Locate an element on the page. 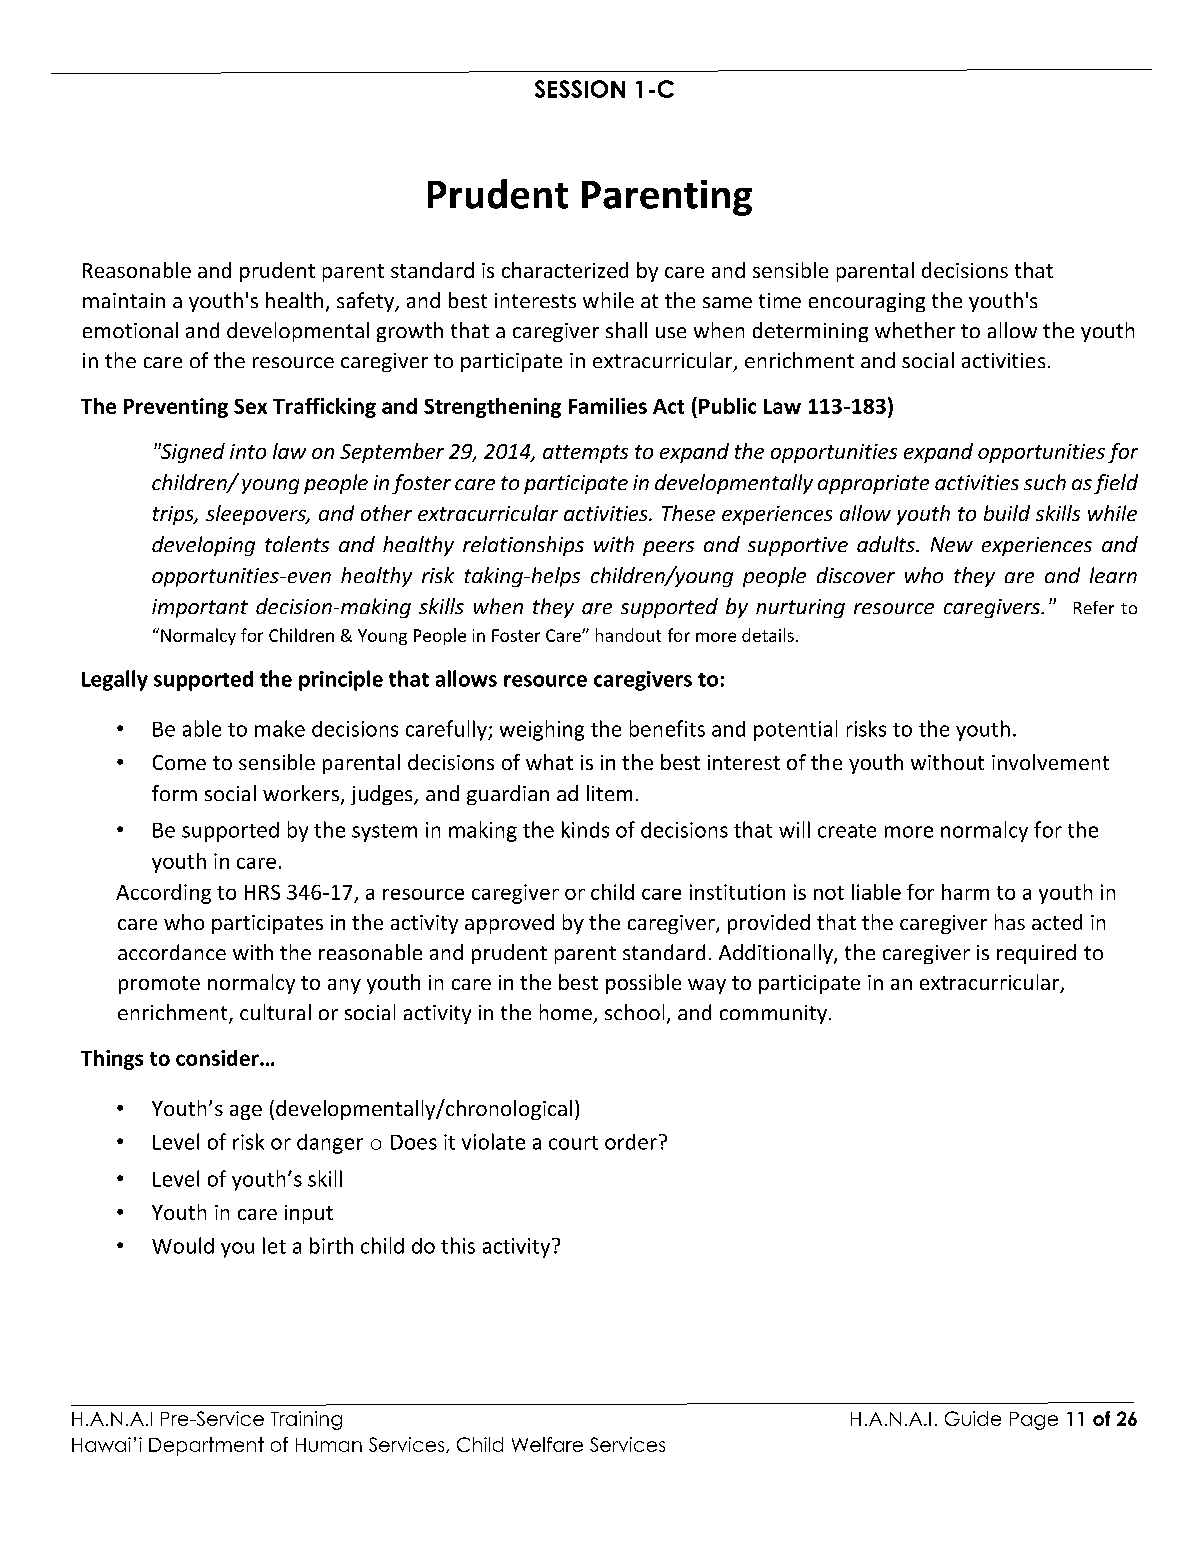 This document has height=1556, width=1203. encouraging is located at coordinates (867, 302).
